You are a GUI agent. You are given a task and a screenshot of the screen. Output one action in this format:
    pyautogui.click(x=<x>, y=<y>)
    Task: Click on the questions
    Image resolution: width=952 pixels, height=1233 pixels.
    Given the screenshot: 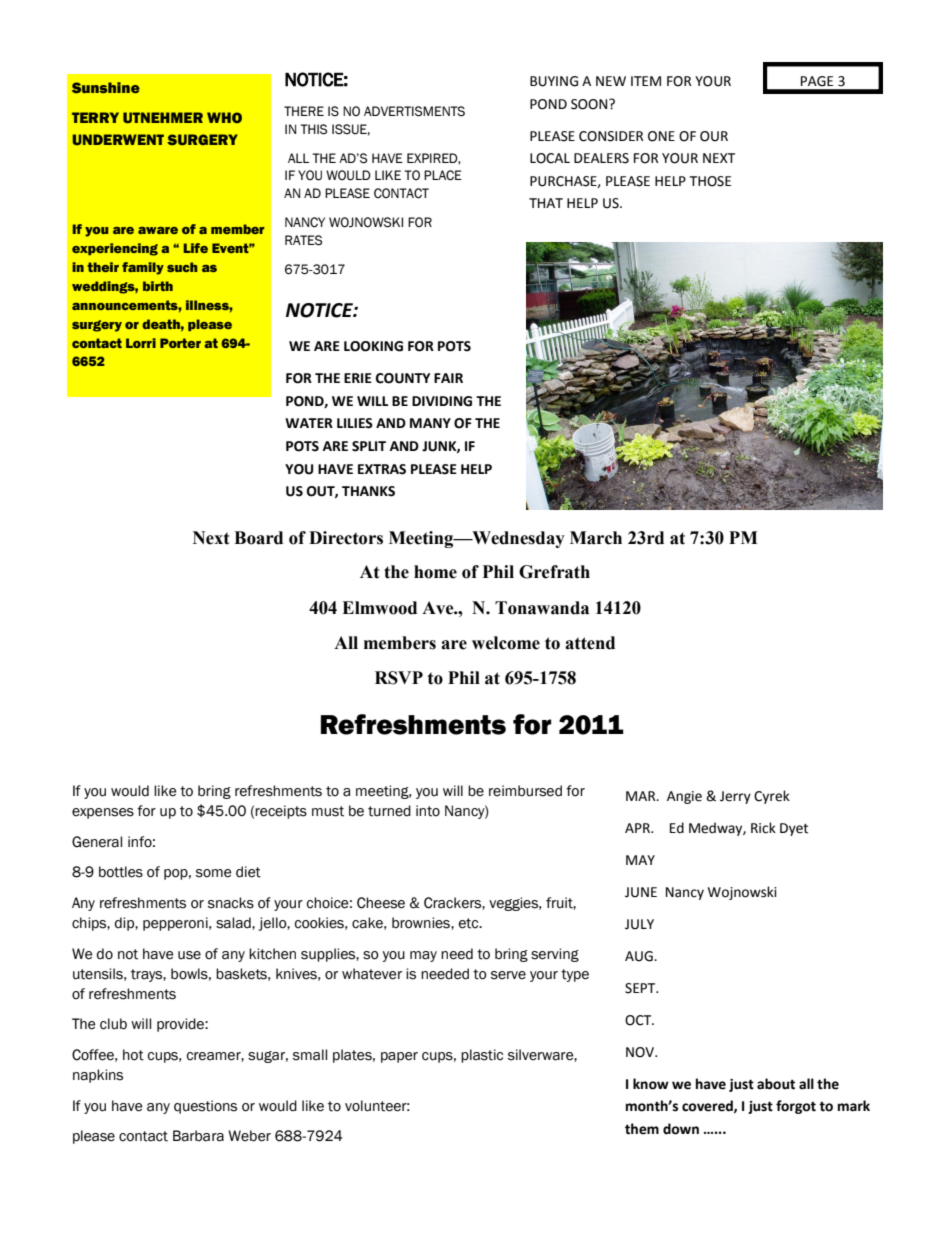 What is the action you would take?
    pyautogui.click(x=205, y=1107)
